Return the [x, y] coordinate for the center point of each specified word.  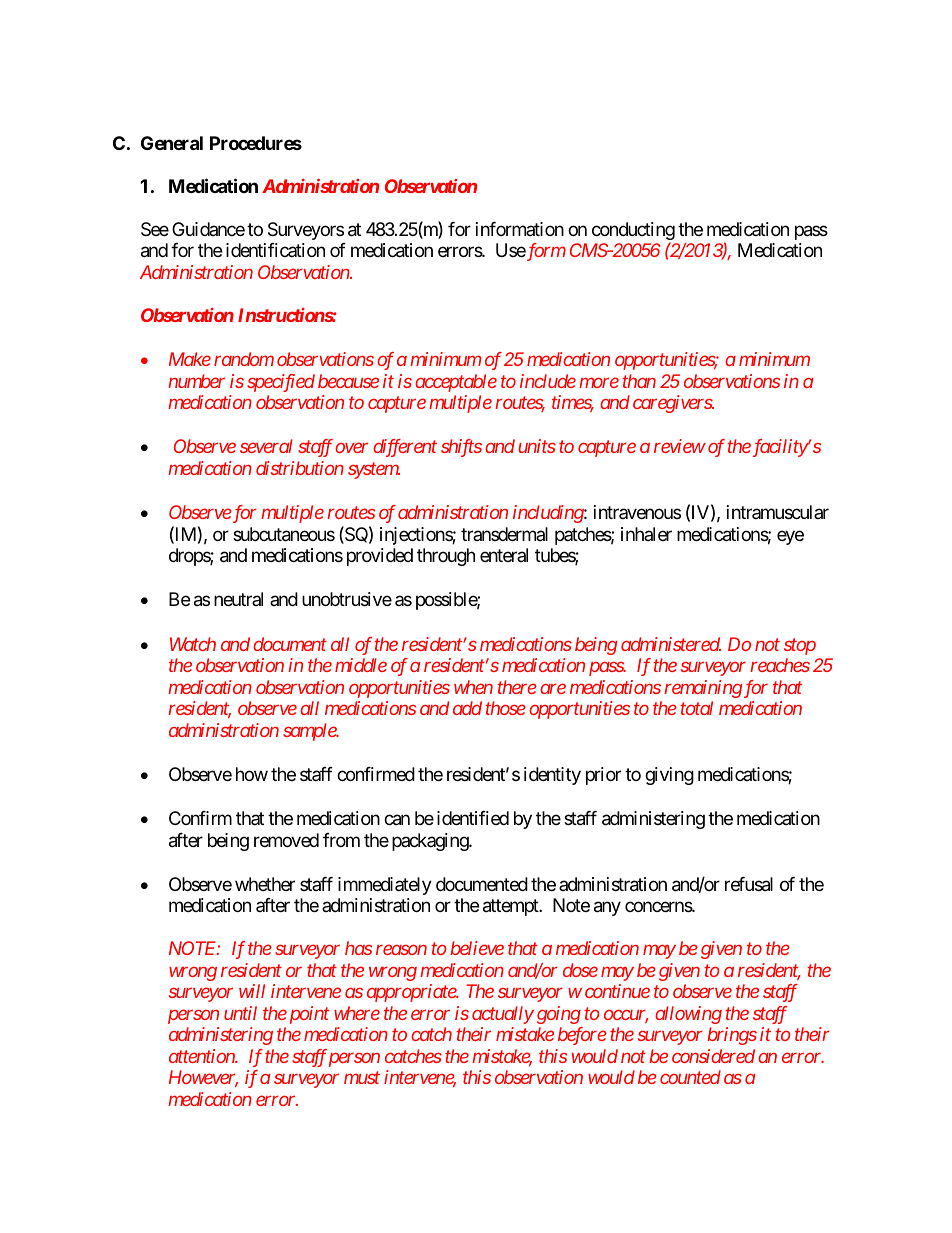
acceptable [456, 383]
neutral [238, 599]
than [639, 381]
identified [473, 818]
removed [286, 840]
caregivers [673, 404]
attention [202, 1056]
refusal [749, 884]
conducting [633, 232]
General [172, 143]
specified [281, 383]
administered [671, 644]
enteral [504, 555]
